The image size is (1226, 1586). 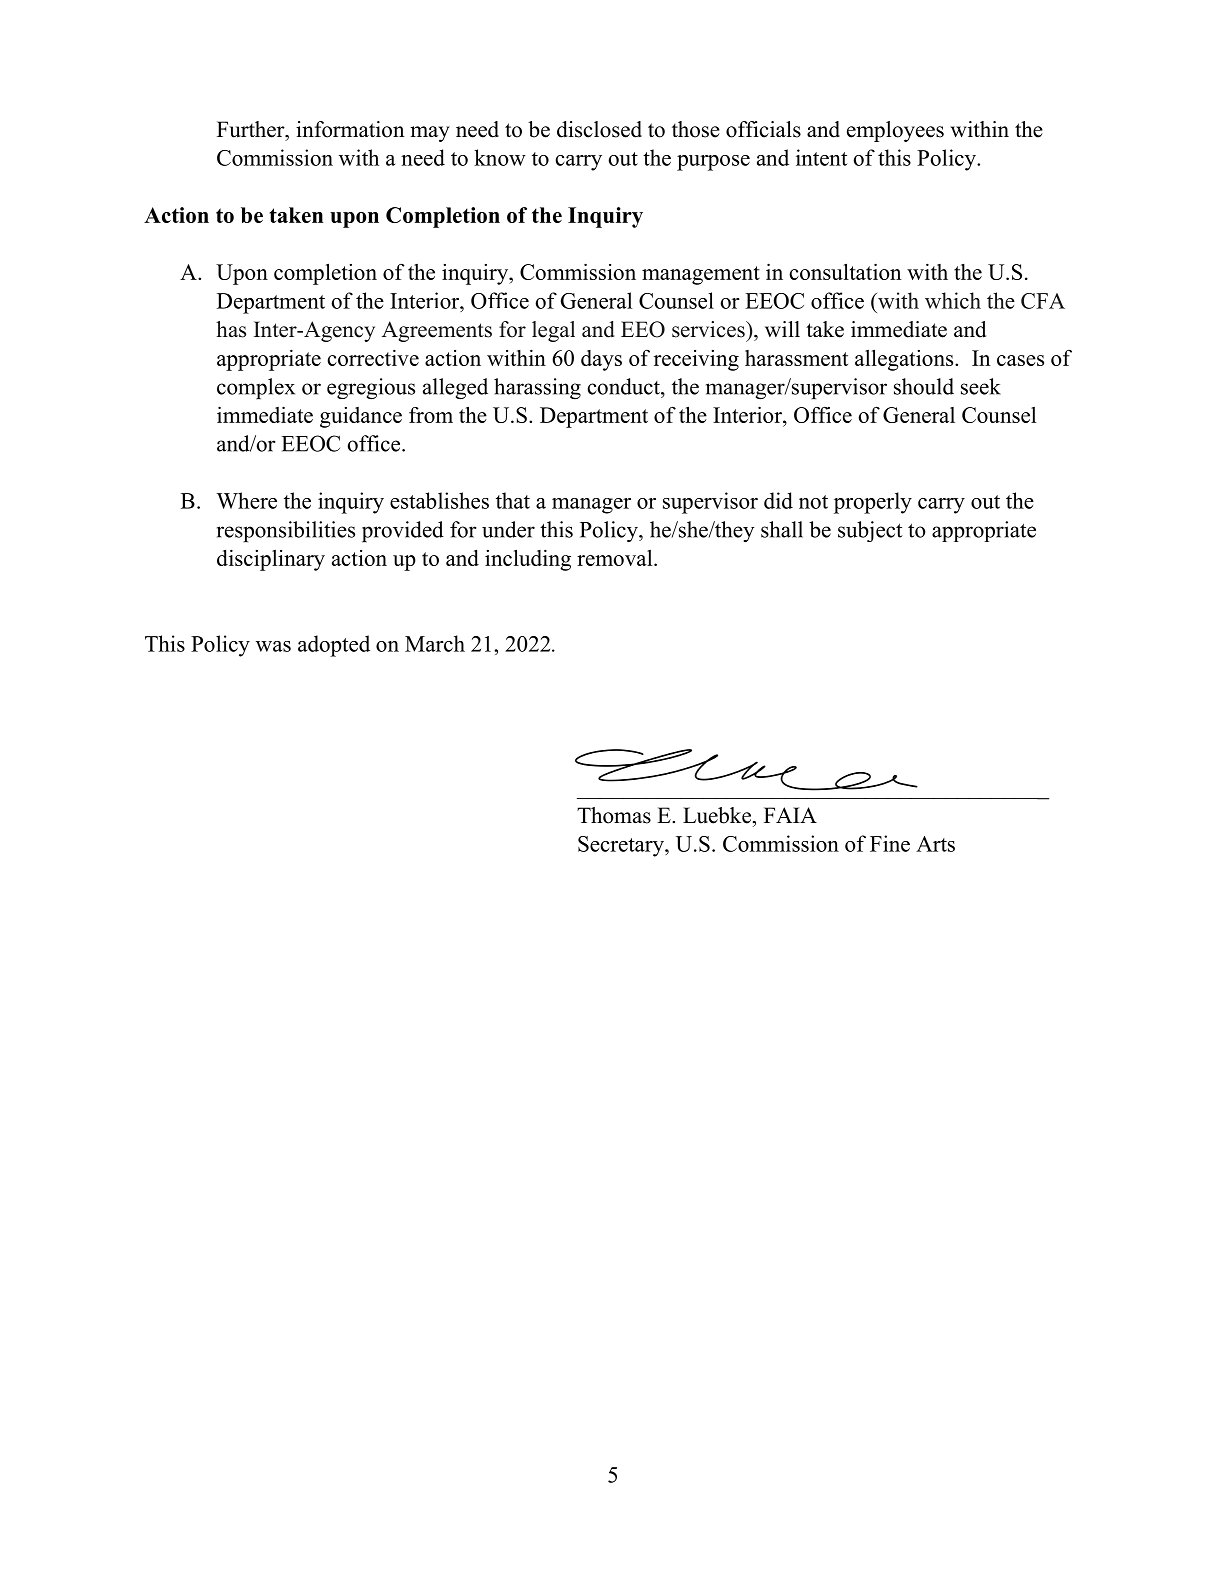 What do you see at coordinates (599, 129) in the screenshot?
I see `disclosed` at bounding box center [599, 129].
